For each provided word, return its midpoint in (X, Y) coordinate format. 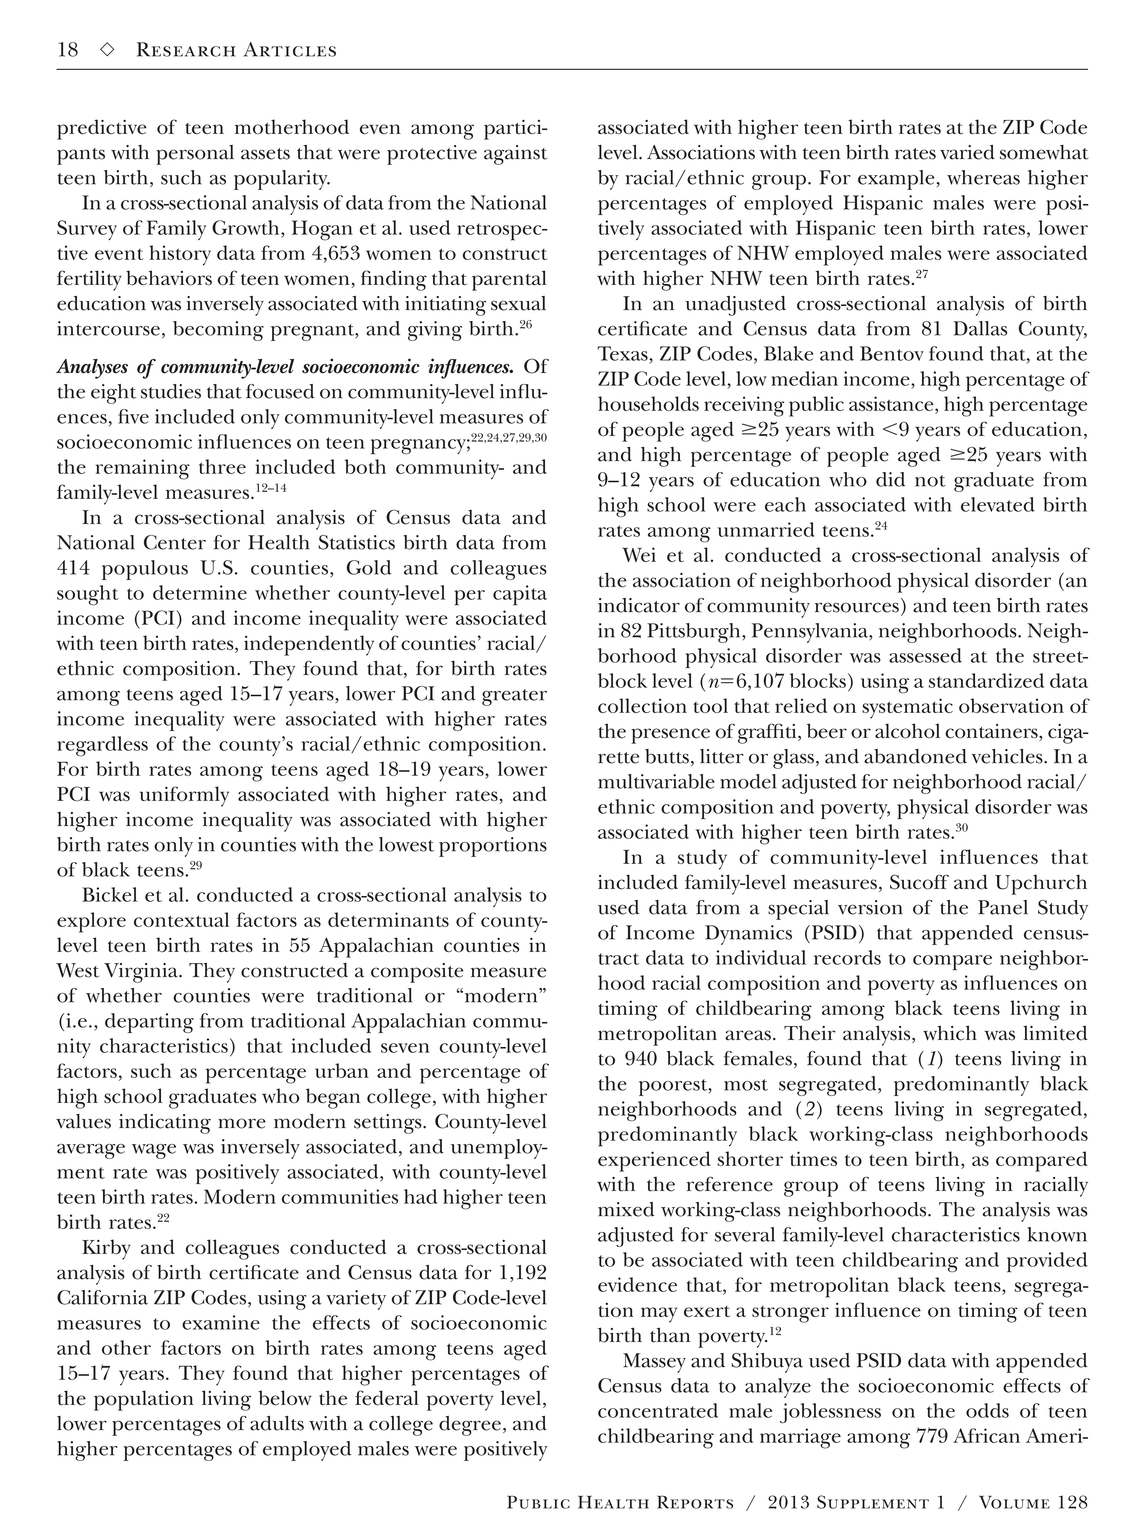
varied (967, 152)
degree (470, 1426)
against (515, 155)
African (986, 1435)
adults (277, 1423)
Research (186, 49)
